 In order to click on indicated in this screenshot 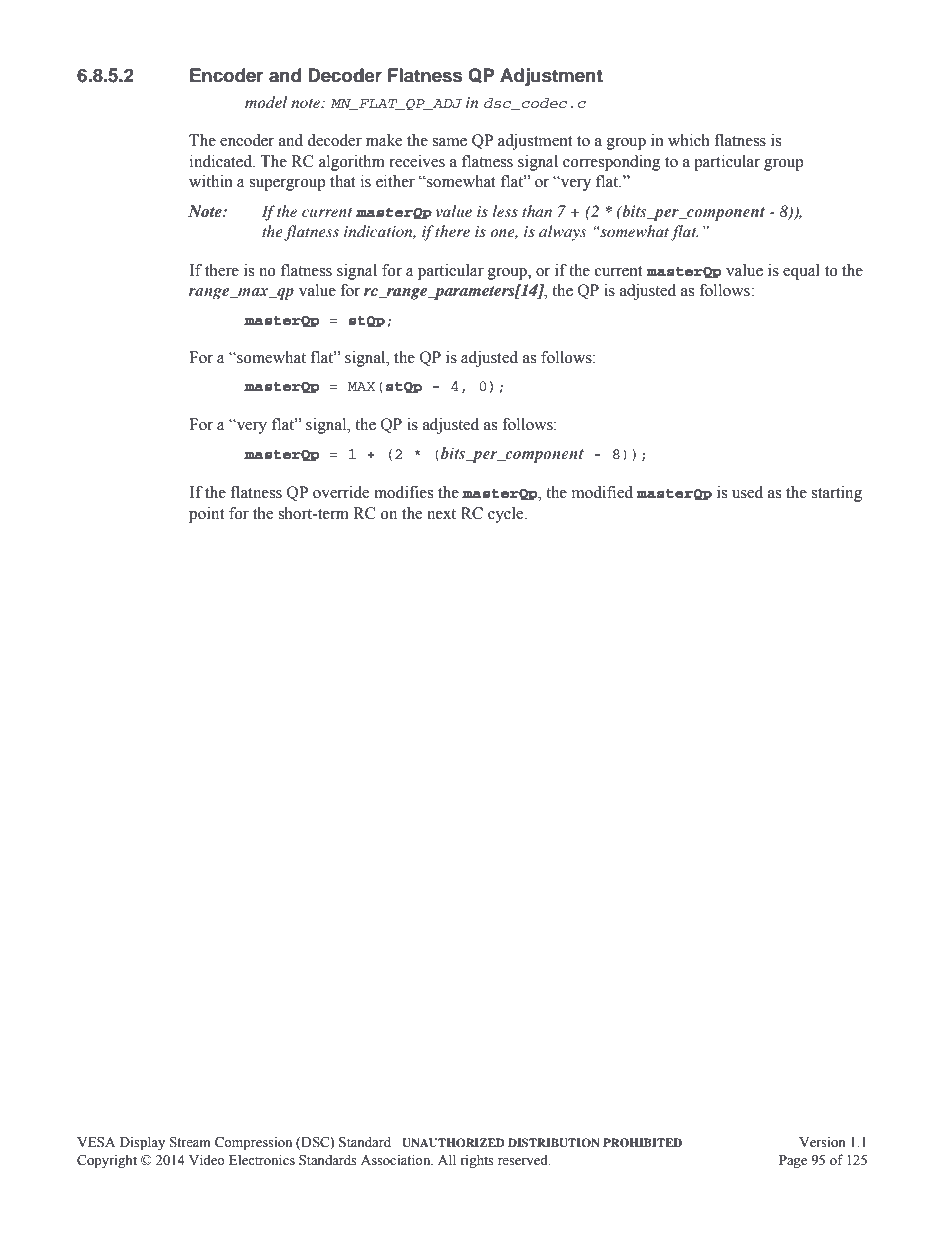, I will do `click(222, 161)`.
